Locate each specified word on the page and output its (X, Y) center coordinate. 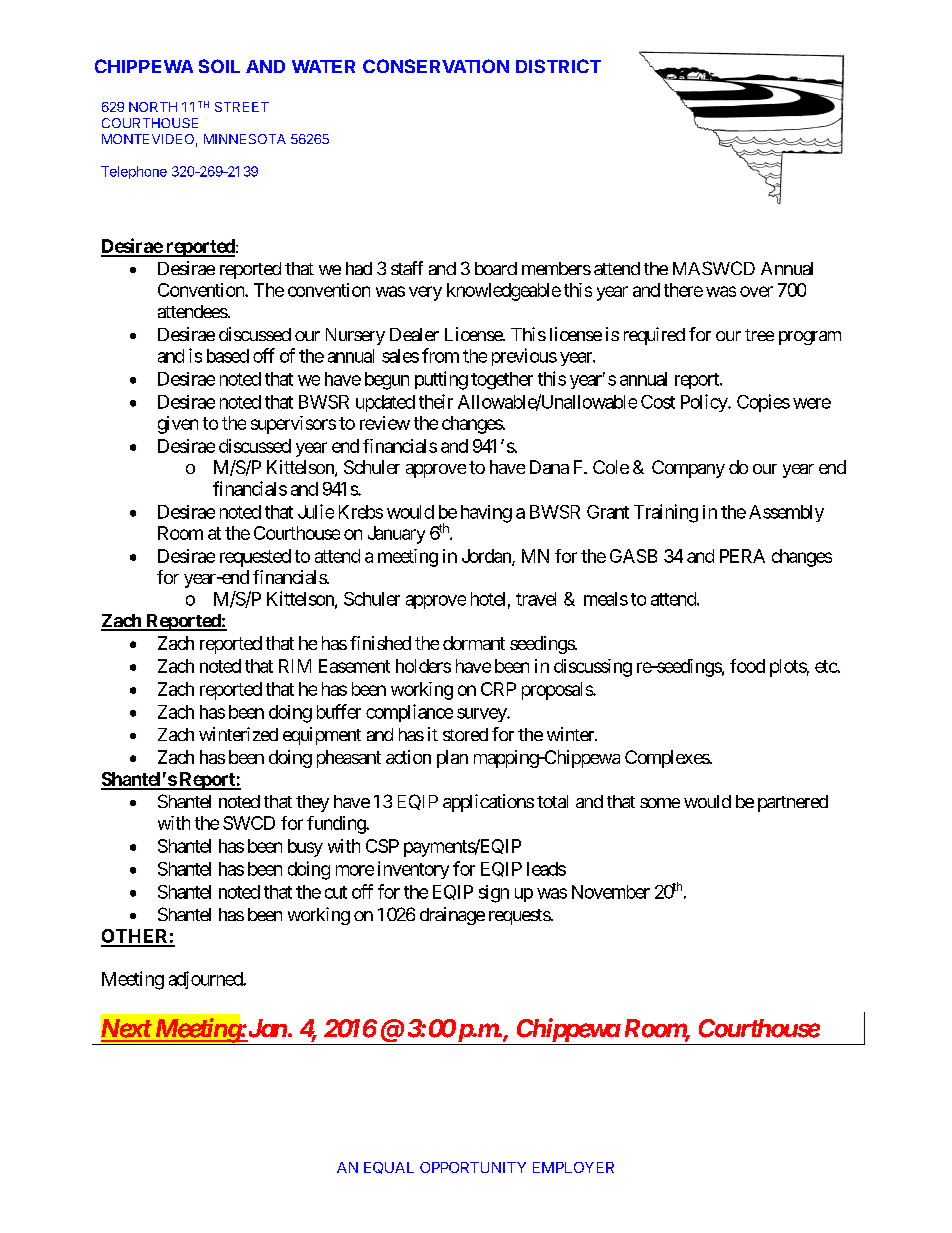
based (228, 356)
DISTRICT (558, 66)
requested (255, 558)
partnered (793, 803)
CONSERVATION (436, 66)
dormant (474, 643)
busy (305, 848)
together (502, 381)
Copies (763, 403)
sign (494, 894)
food (747, 666)
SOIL (219, 66)
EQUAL (389, 1168)
